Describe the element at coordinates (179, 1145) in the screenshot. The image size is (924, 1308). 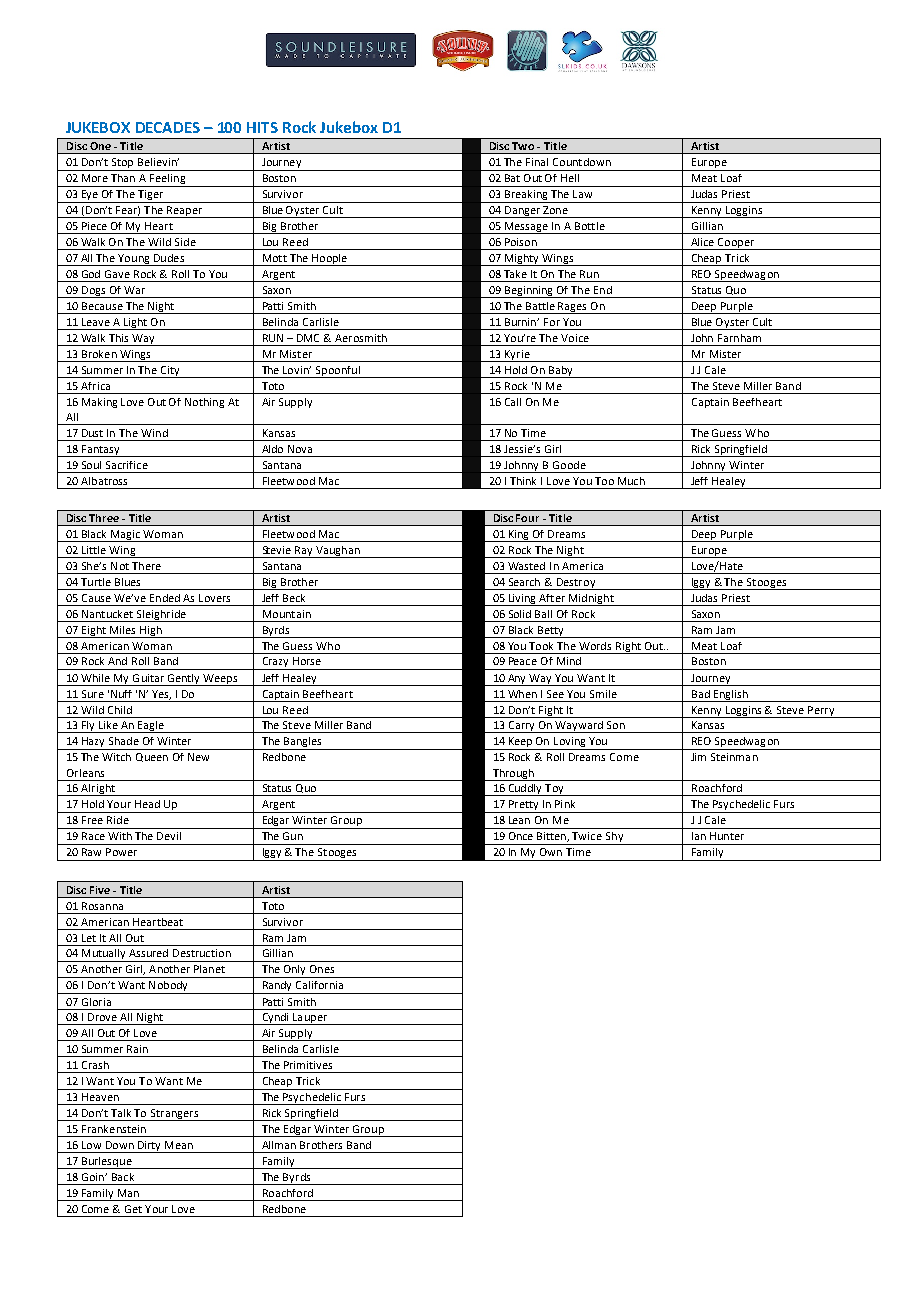
I see `Mean` at that location.
